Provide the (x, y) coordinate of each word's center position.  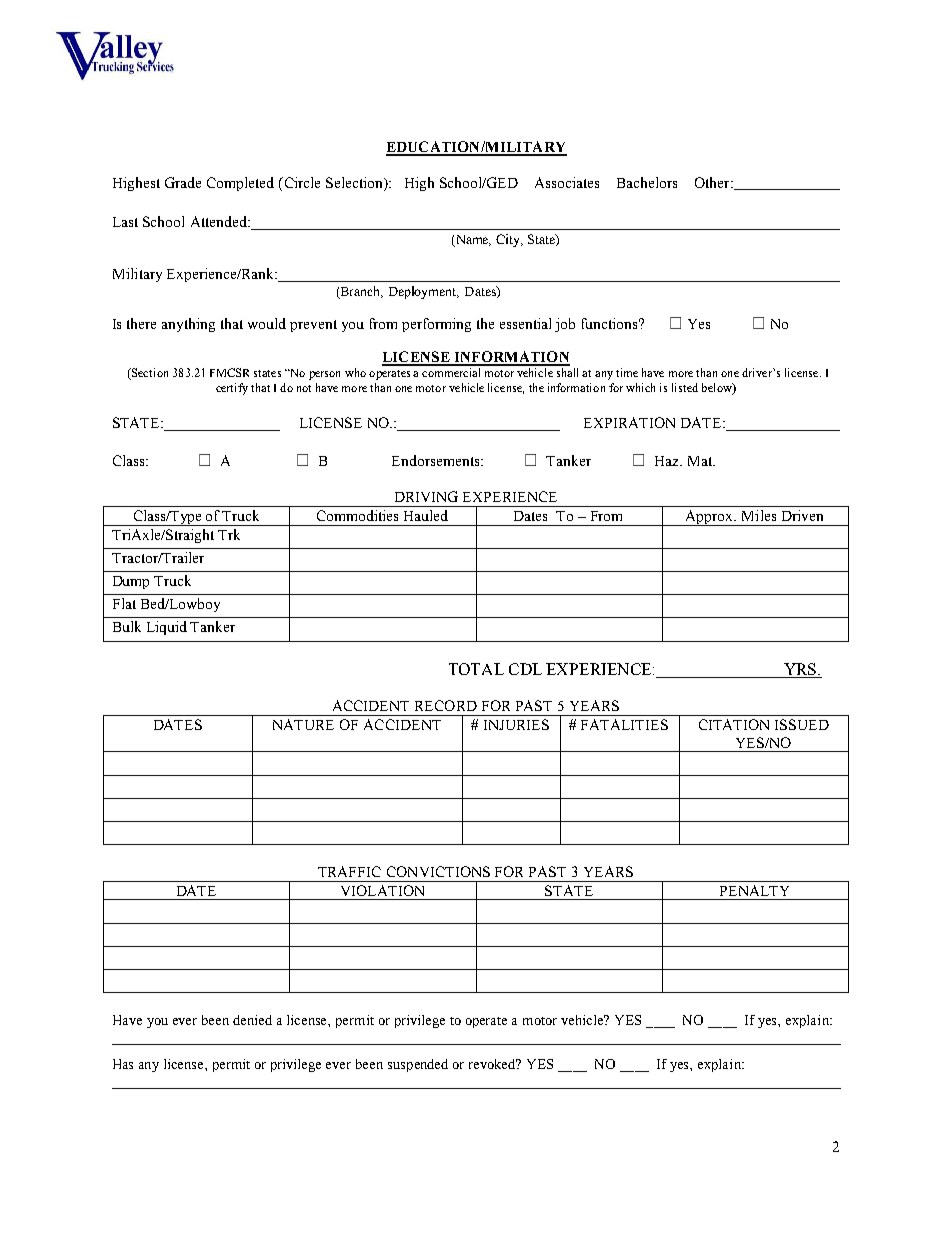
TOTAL (476, 669)
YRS (800, 670)
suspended (418, 1065)
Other (713, 182)
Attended (220, 221)
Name (472, 241)
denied (252, 1020)
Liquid (167, 628)
